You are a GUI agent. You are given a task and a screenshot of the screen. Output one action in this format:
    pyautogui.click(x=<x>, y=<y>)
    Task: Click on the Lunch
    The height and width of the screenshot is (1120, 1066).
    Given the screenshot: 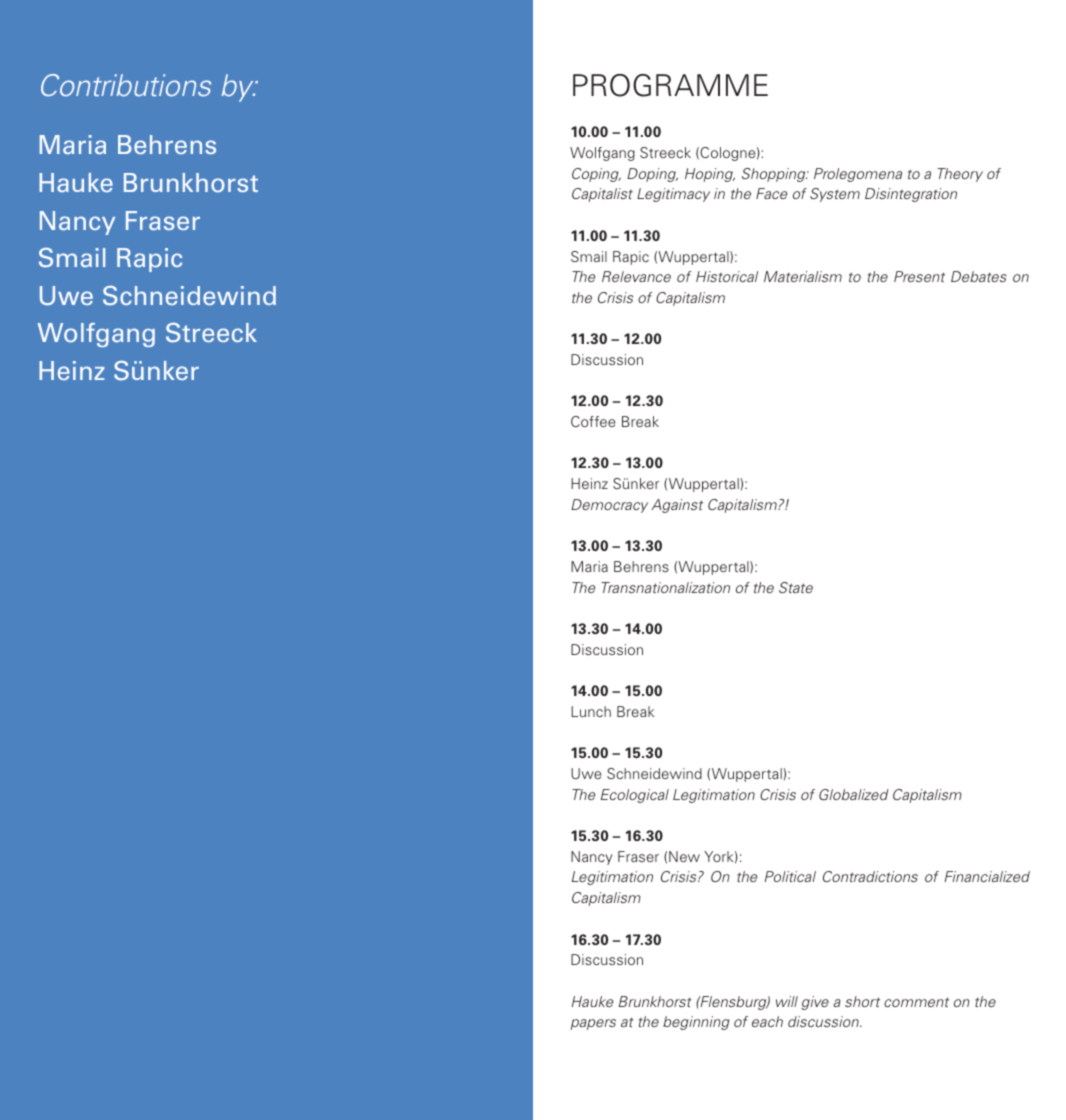 What is the action you would take?
    pyautogui.click(x=591, y=711)
